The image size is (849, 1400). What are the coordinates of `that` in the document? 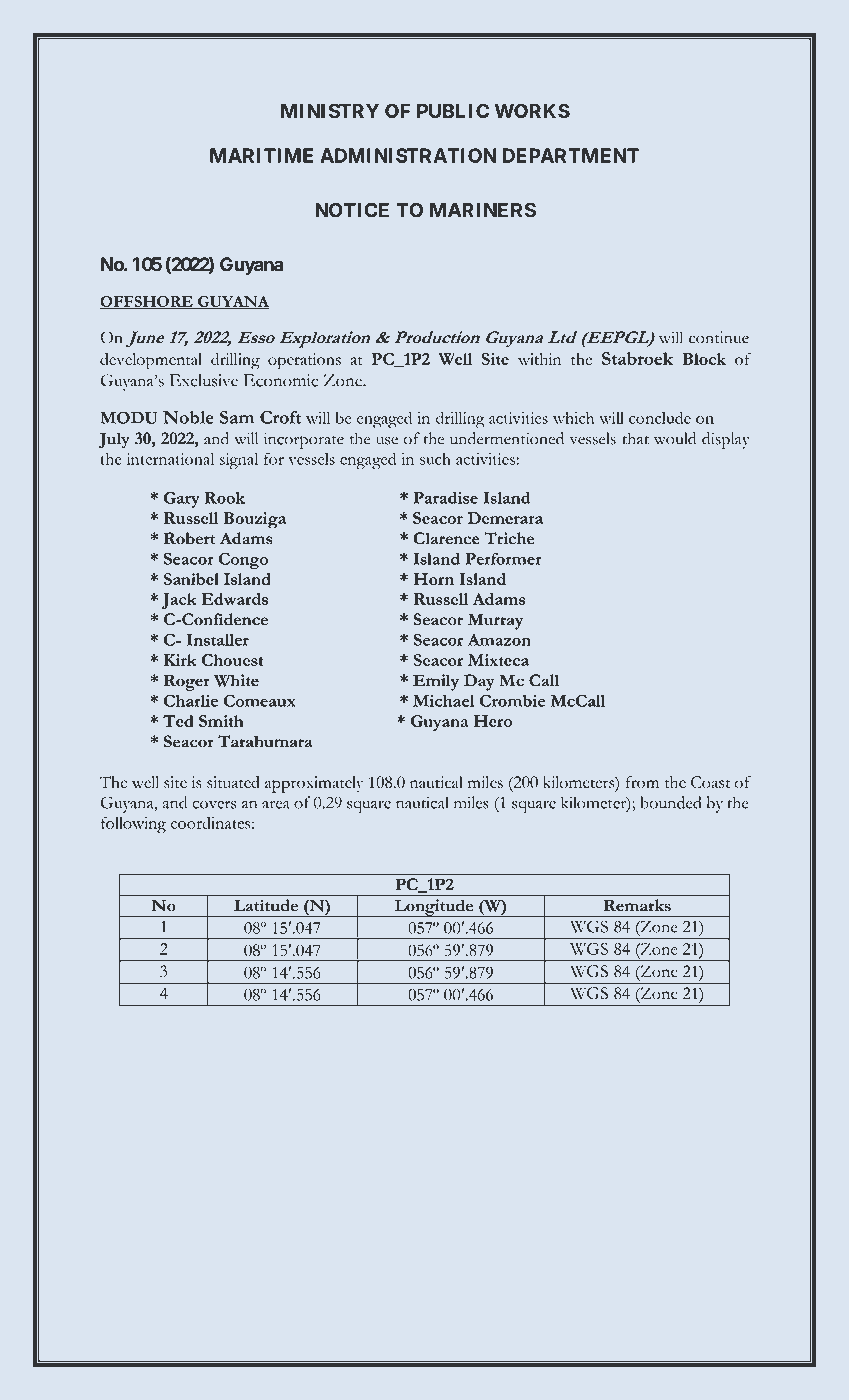 It's located at (636, 438).
